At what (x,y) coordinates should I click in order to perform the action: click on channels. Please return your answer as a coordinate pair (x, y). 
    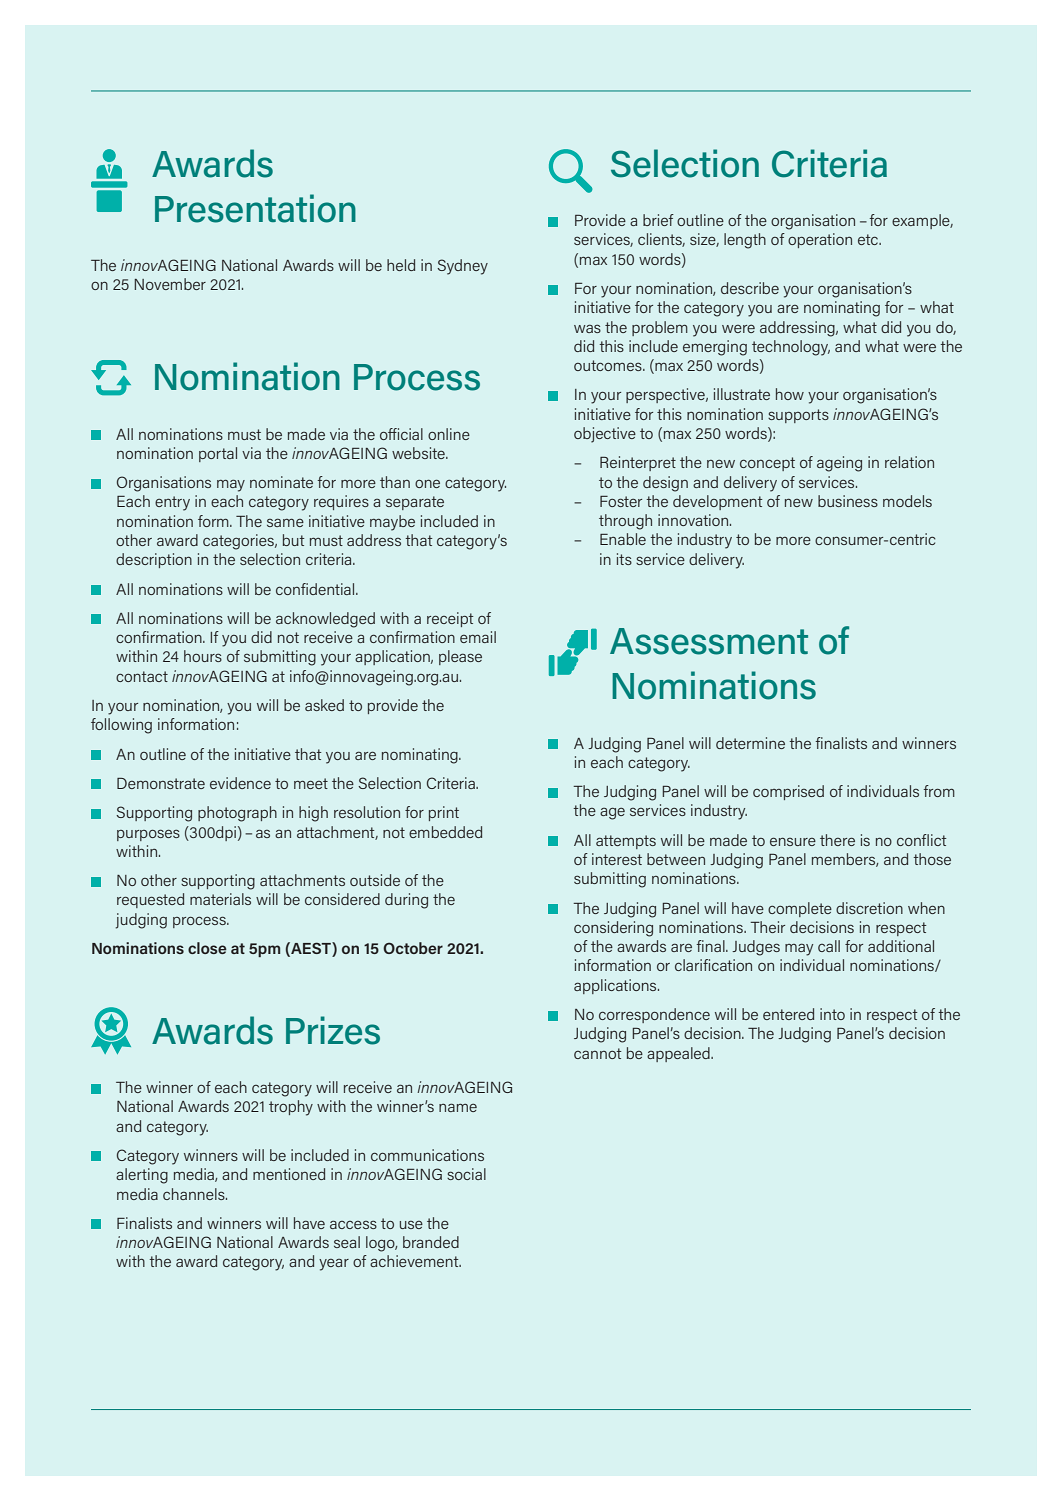
    Looking at the image, I should click on (195, 1194).
